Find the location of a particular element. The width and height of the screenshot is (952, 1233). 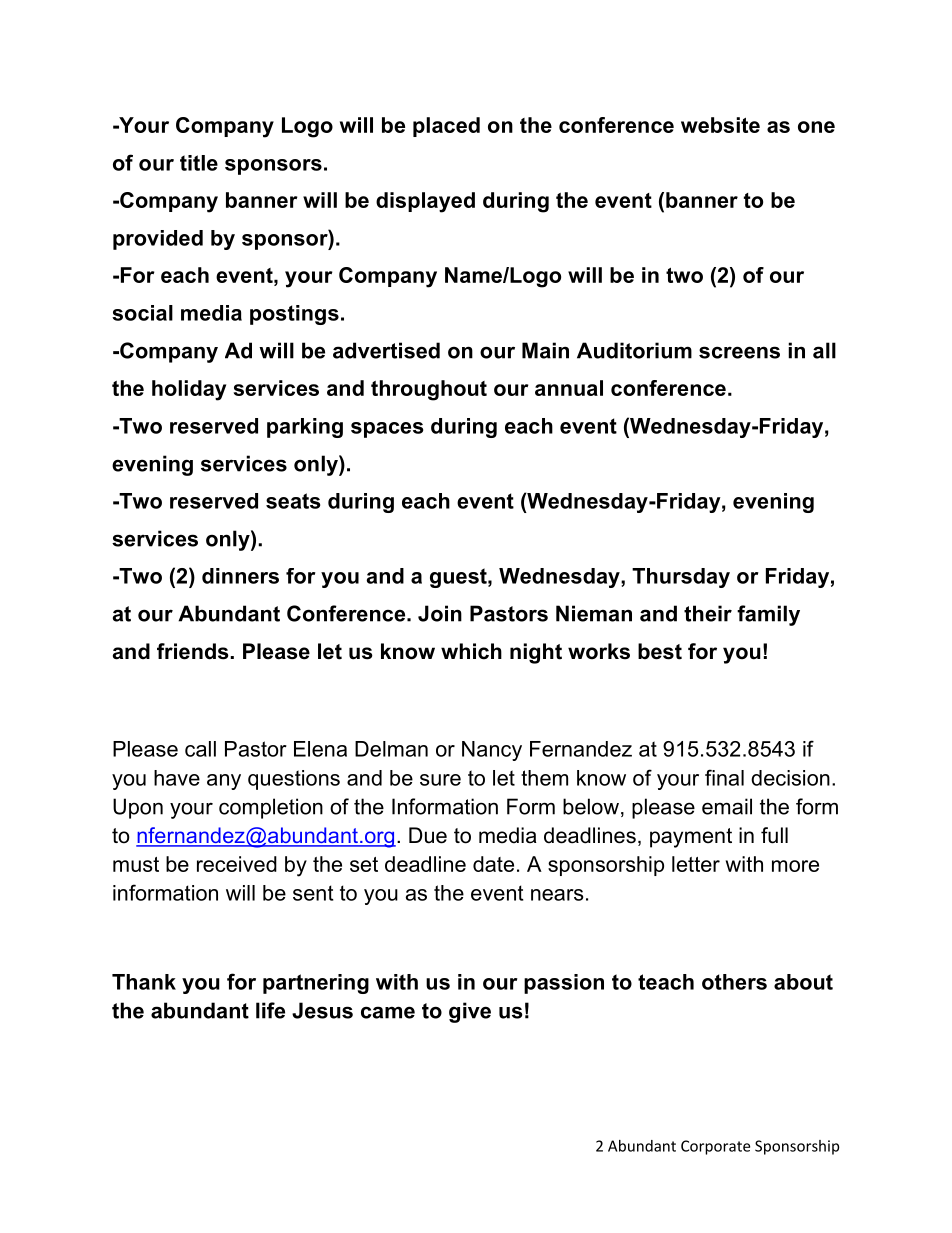

seats is located at coordinates (293, 501).
